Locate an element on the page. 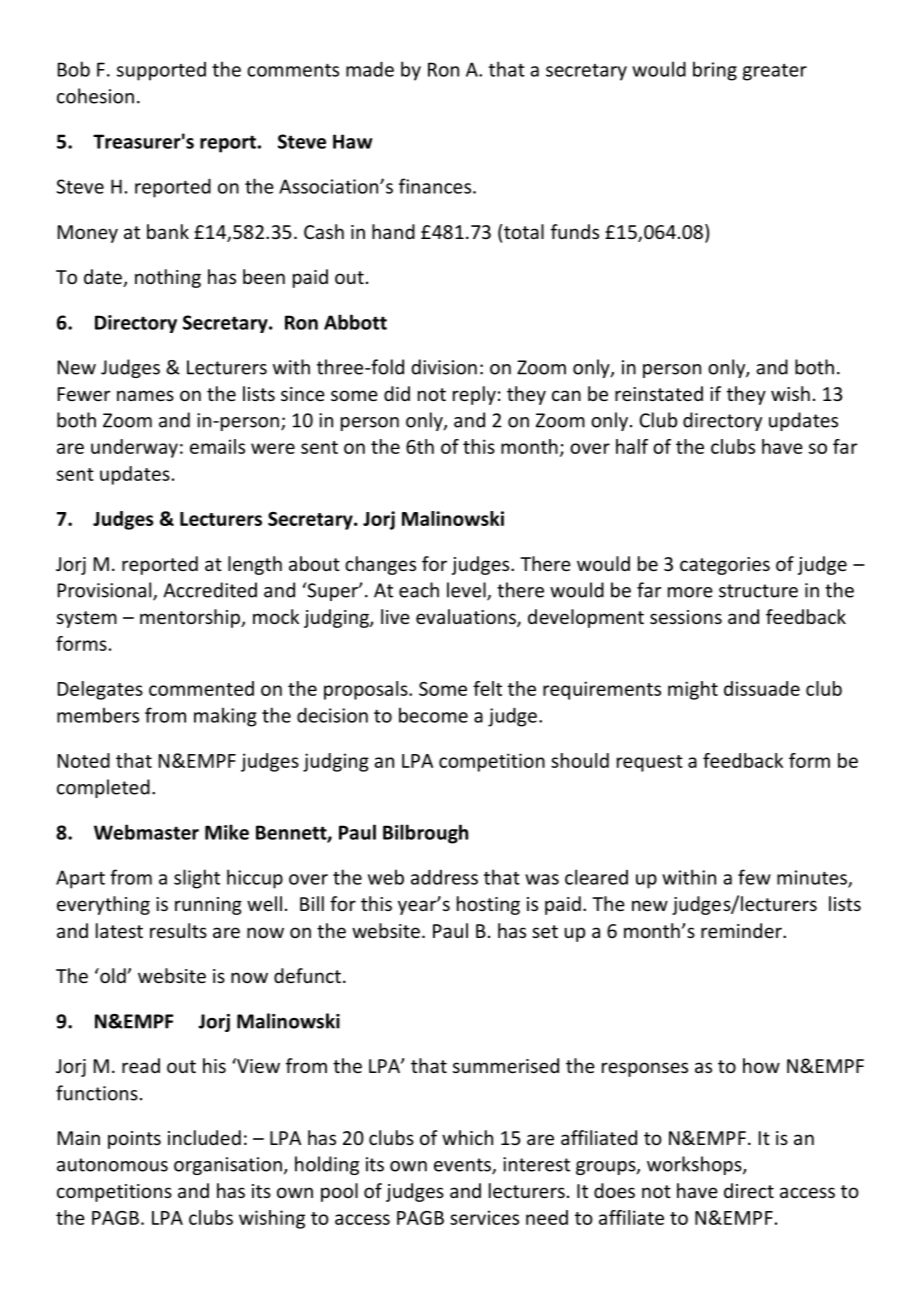 The width and height of the document is (924, 1309). underway is located at coordinates (134, 448).
